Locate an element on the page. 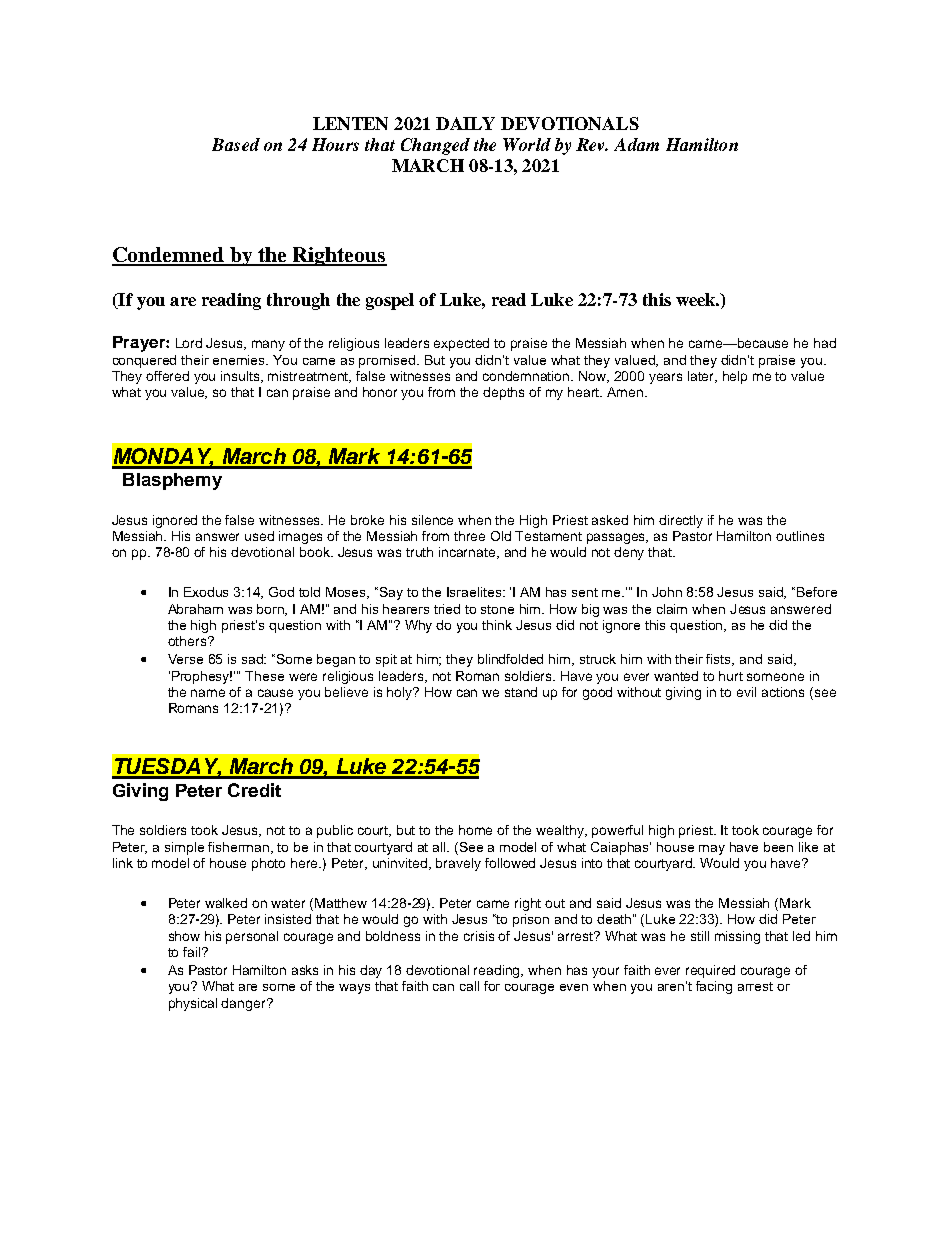 This image has height=1233, width=952. fail is located at coordinates (193, 952).
